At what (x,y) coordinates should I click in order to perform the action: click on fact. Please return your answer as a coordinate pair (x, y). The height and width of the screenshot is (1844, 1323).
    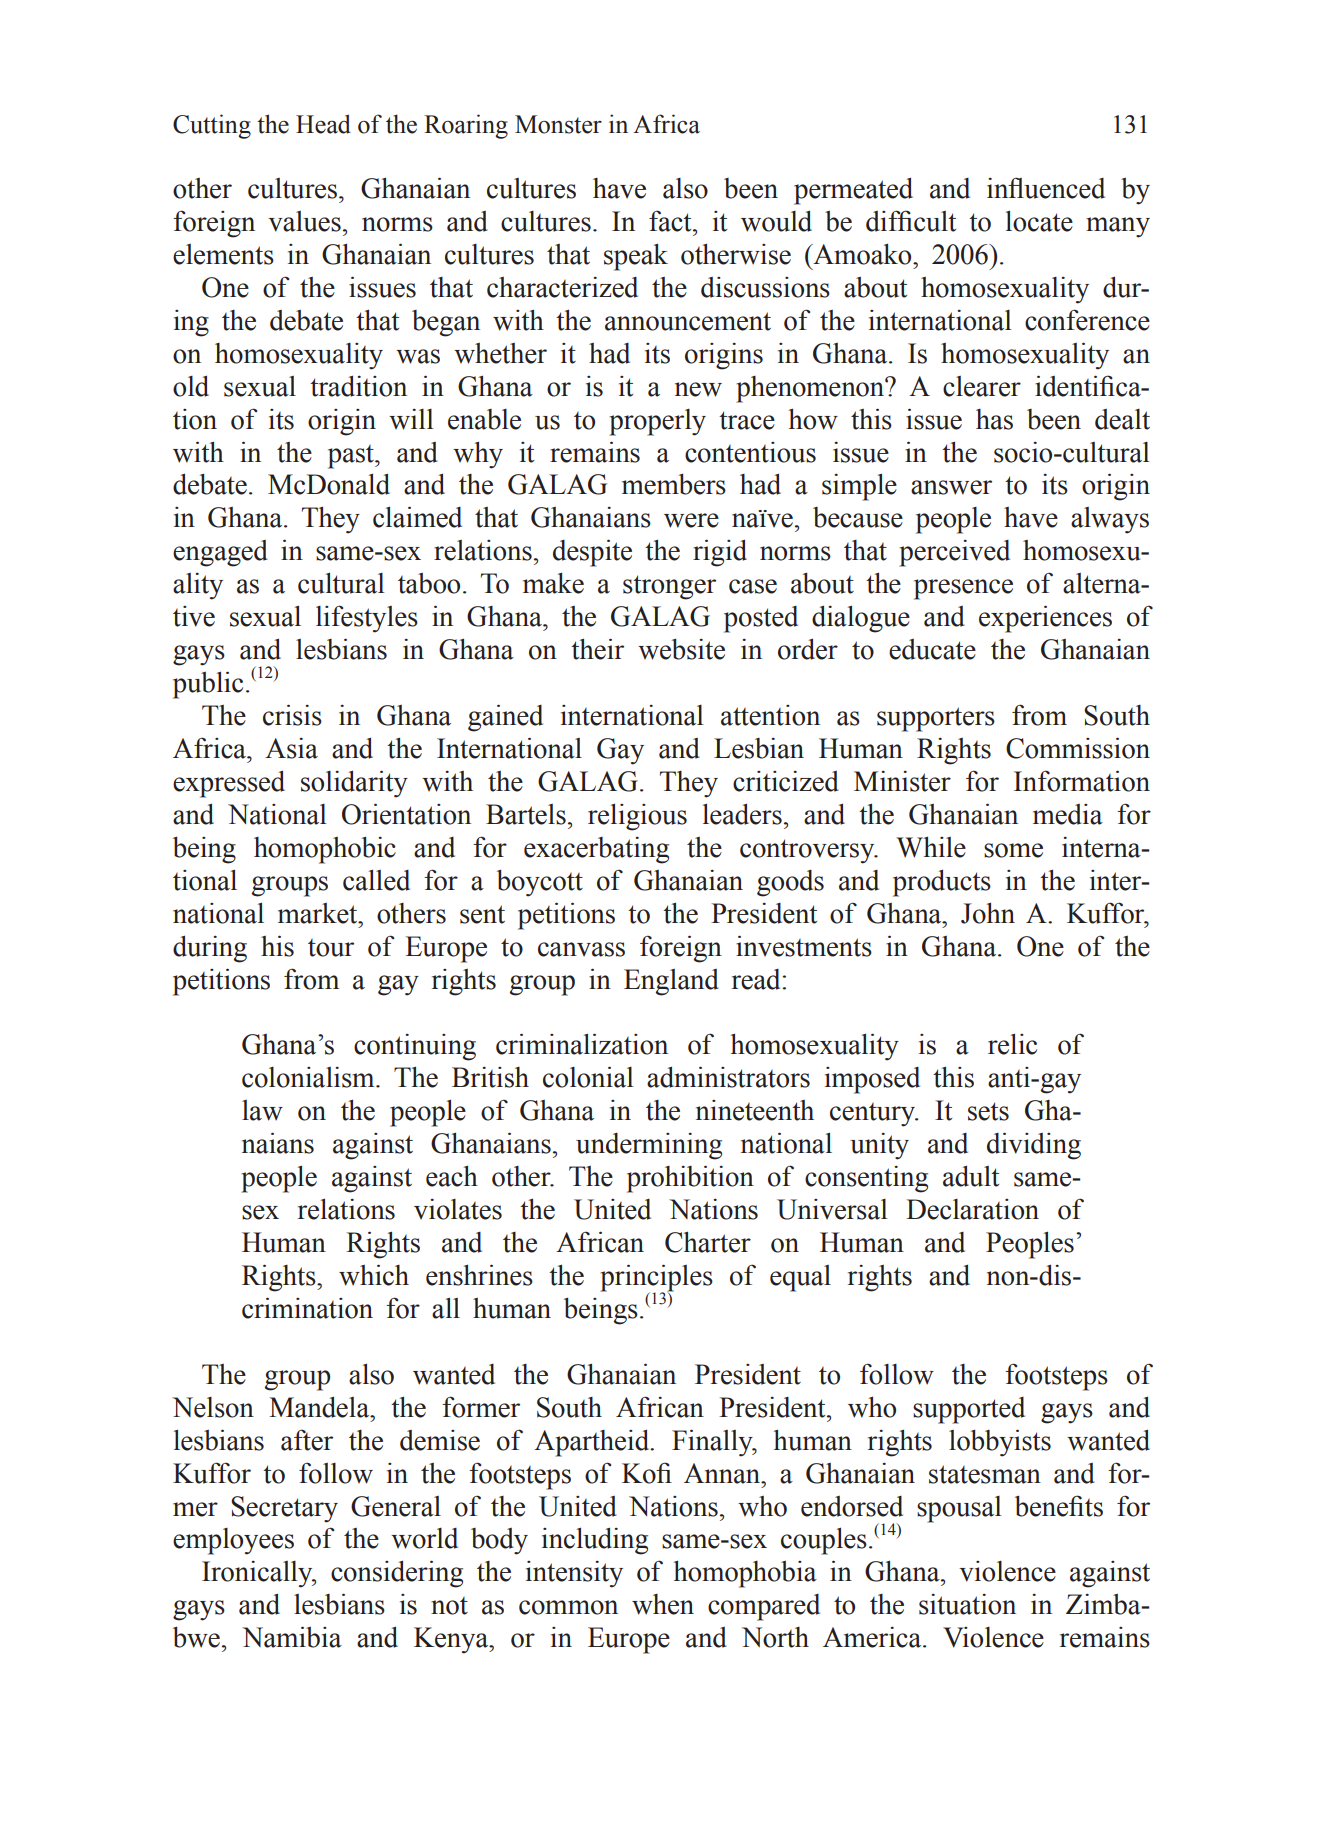
    Looking at the image, I should click on (671, 221).
